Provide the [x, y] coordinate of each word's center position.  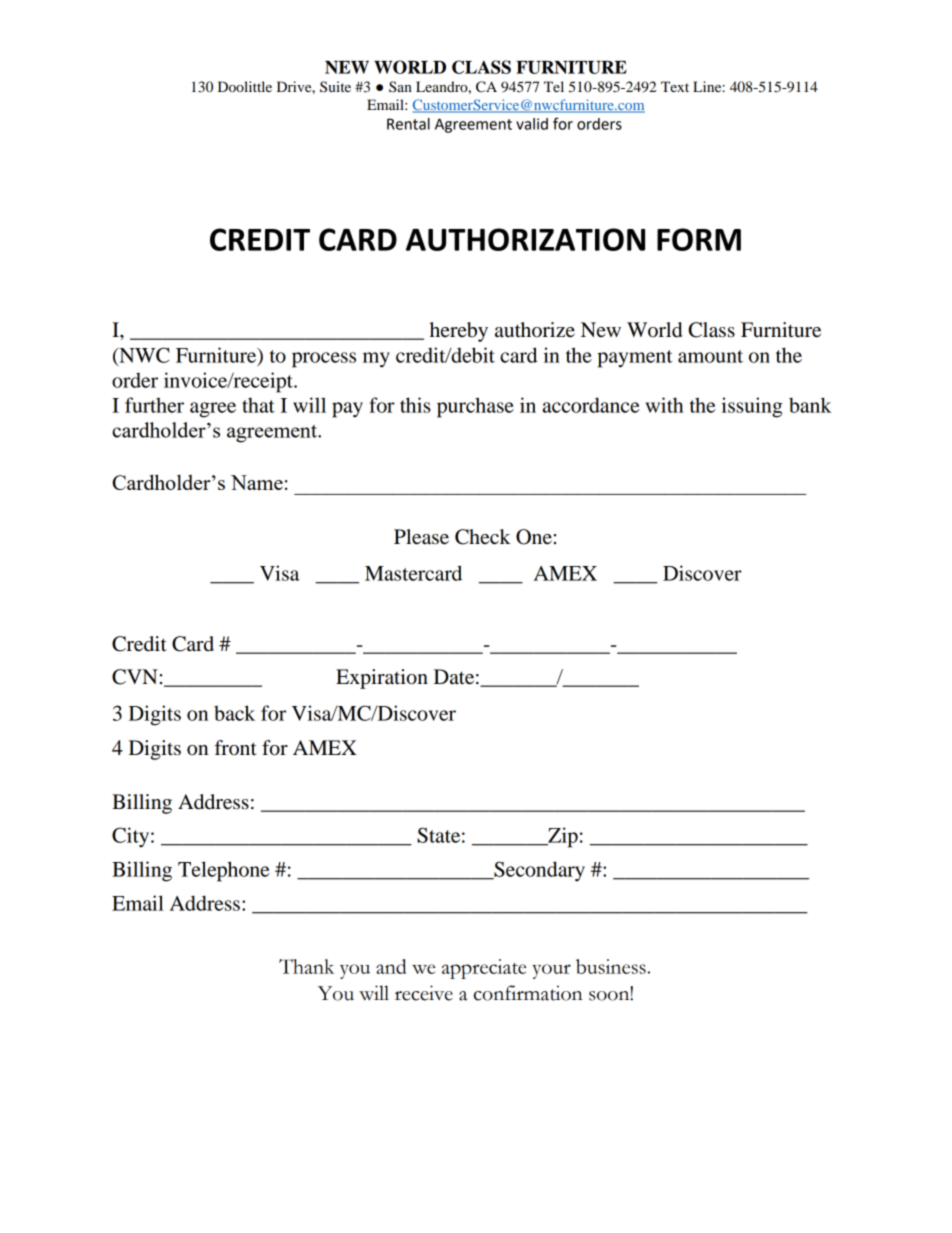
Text [675, 86]
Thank [306, 966]
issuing [752, 407]
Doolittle [245, 86]
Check [483, 537]
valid [532, 124]
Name [257, 482]
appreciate [484, 969]
